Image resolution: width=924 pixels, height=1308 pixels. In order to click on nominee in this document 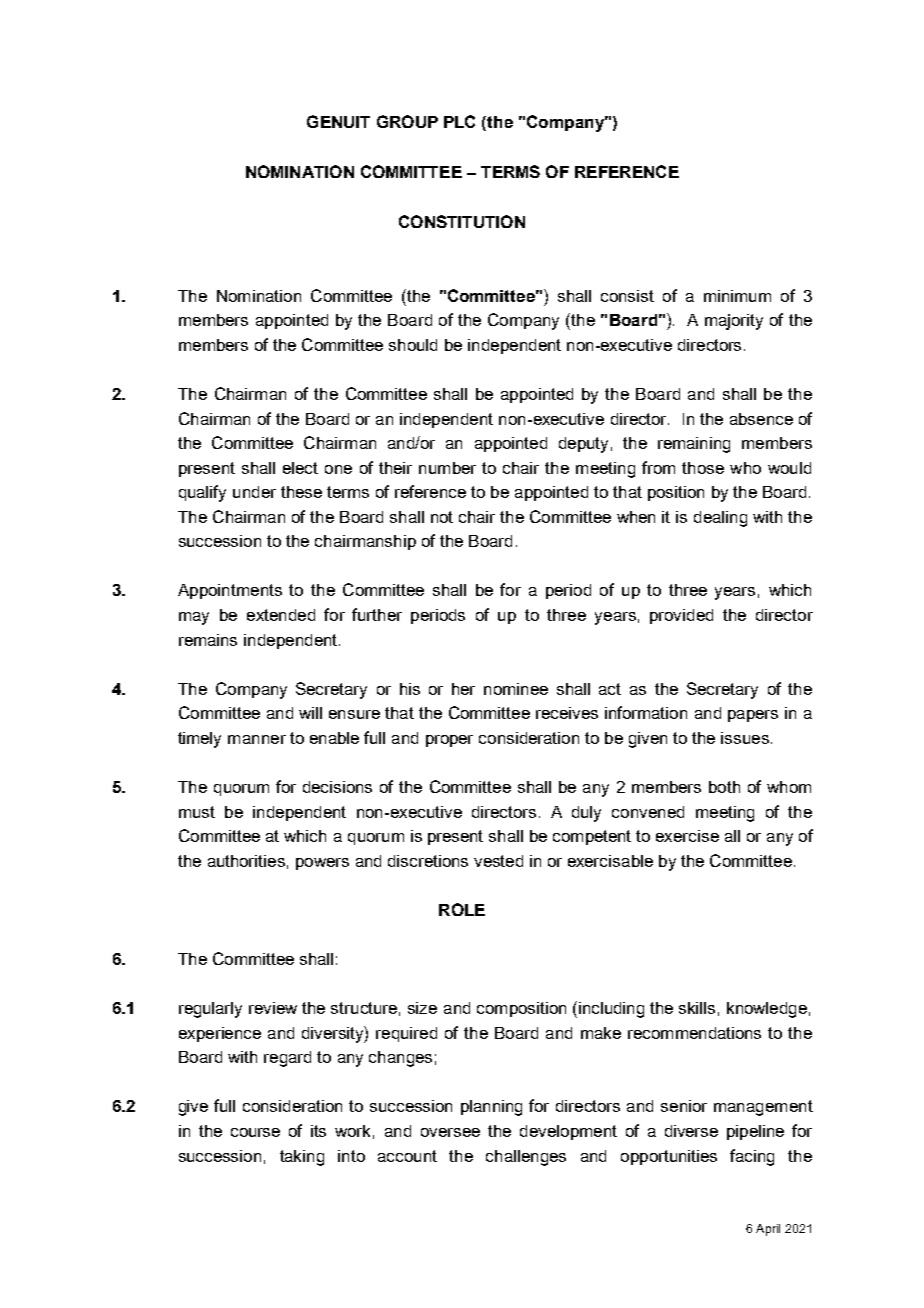, I will do `click(516, 689)`.
